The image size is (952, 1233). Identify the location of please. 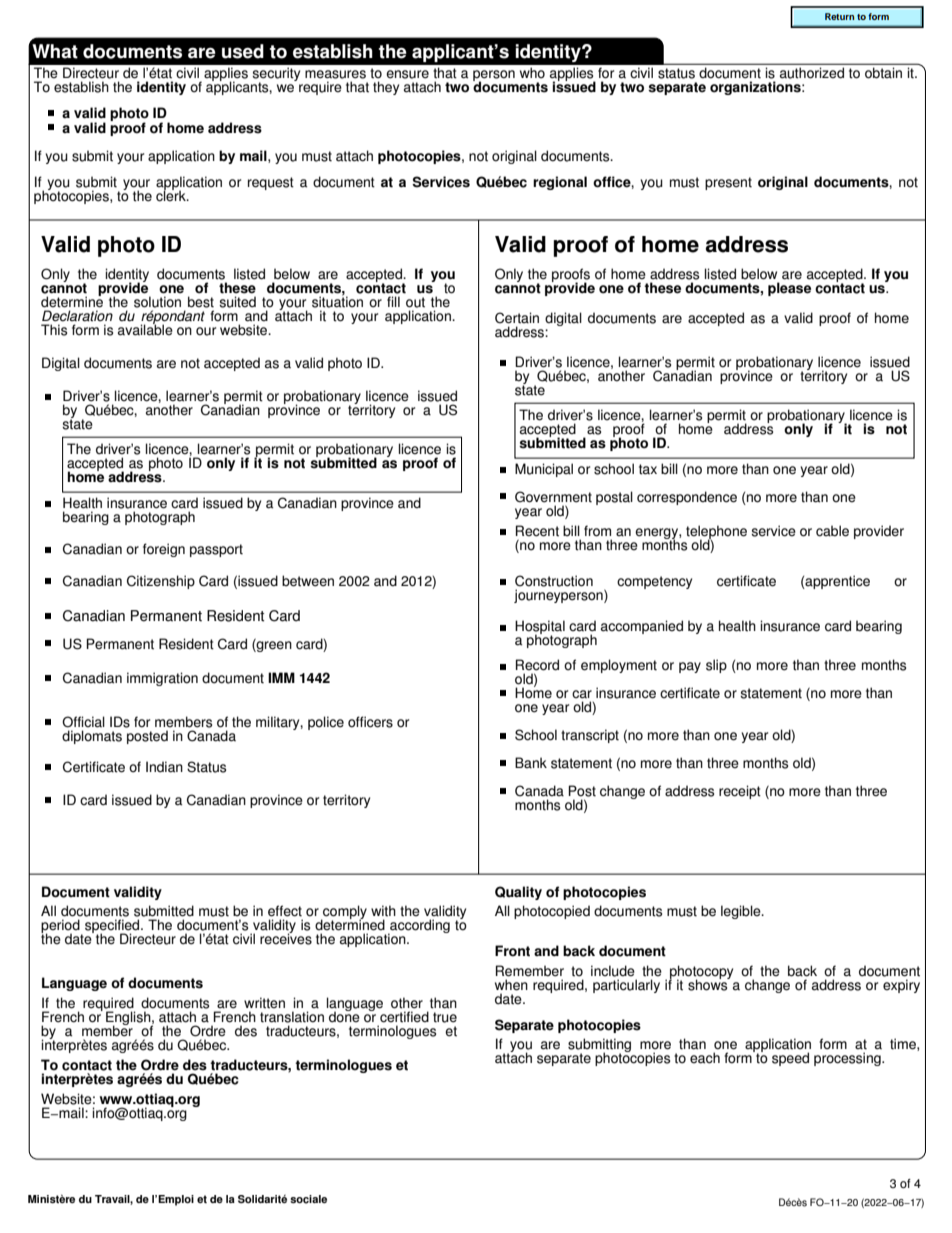
(789, 289).
